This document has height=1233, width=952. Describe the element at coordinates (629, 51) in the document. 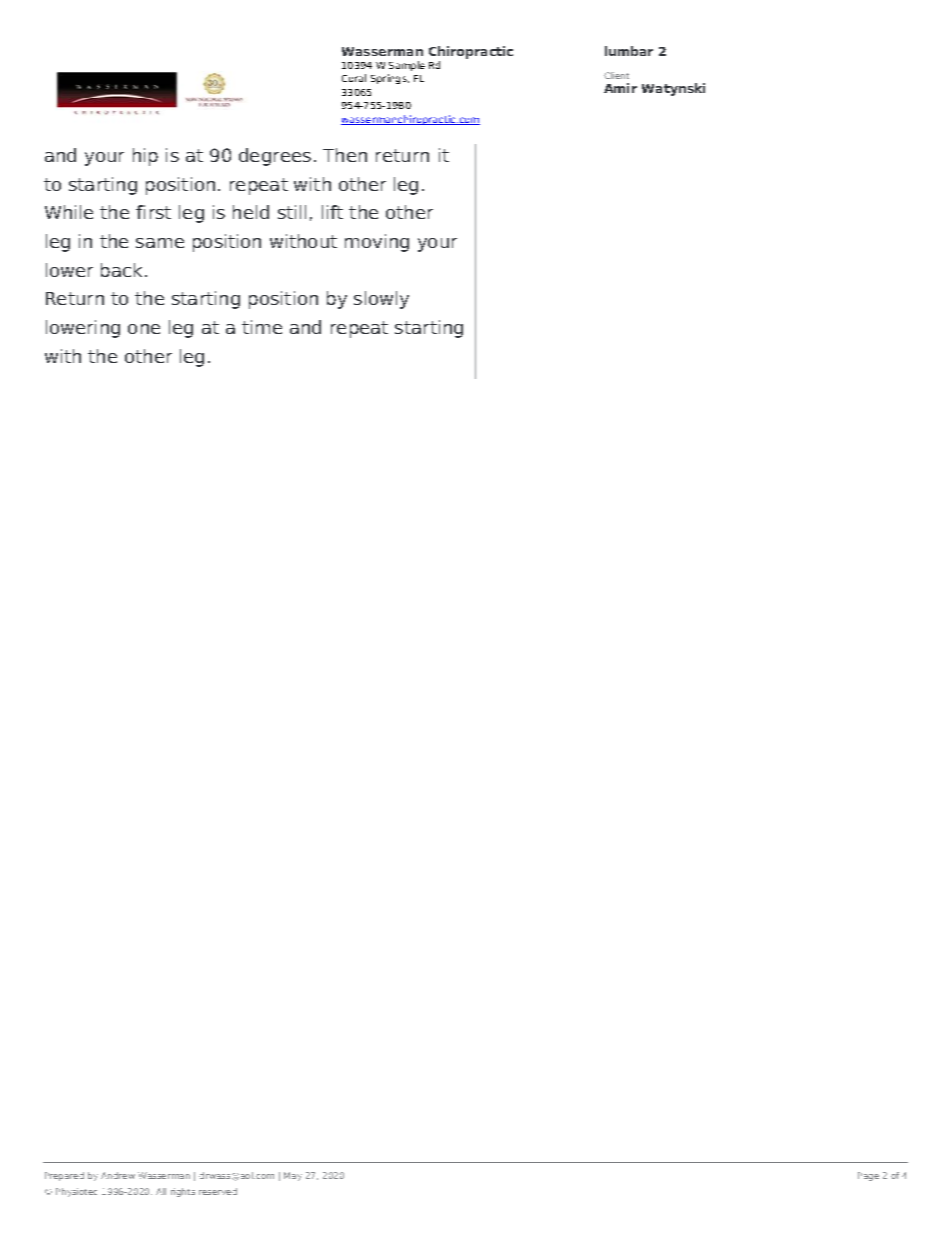

I see `lumbar` at that location.
